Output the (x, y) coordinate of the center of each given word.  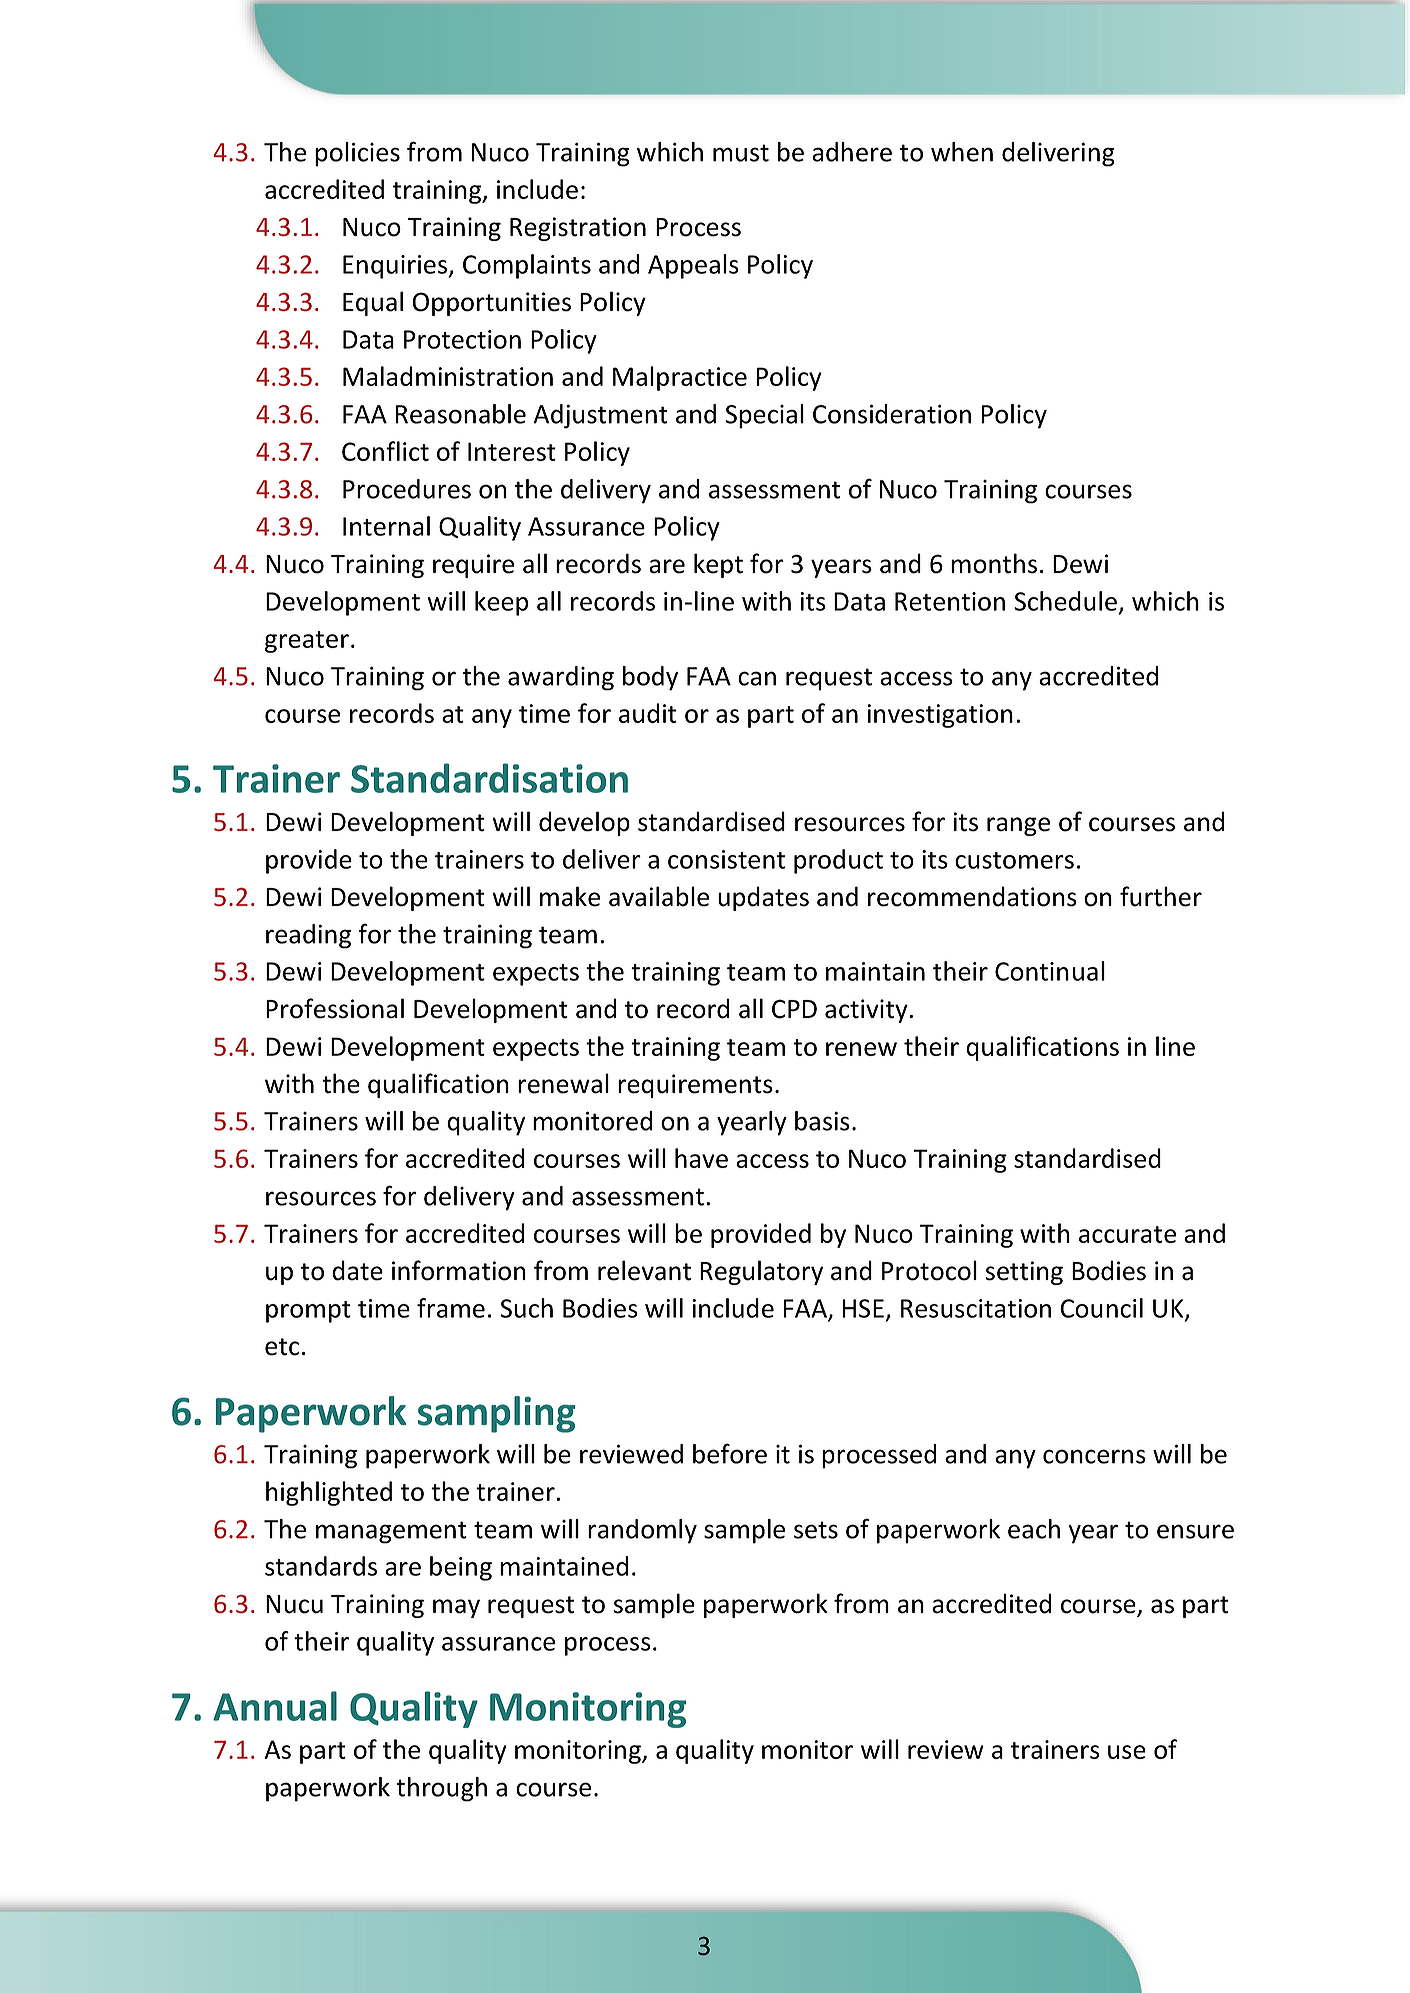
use (1127, 1752)
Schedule (1065, 601)
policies (357, 154)
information (459, 1270)
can (757, 678)
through (441, 1789)
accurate (1127, 1234)
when (962, 152)
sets (816, 1530)
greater (307, 642)
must (741, 153)
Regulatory (761, 1272)
